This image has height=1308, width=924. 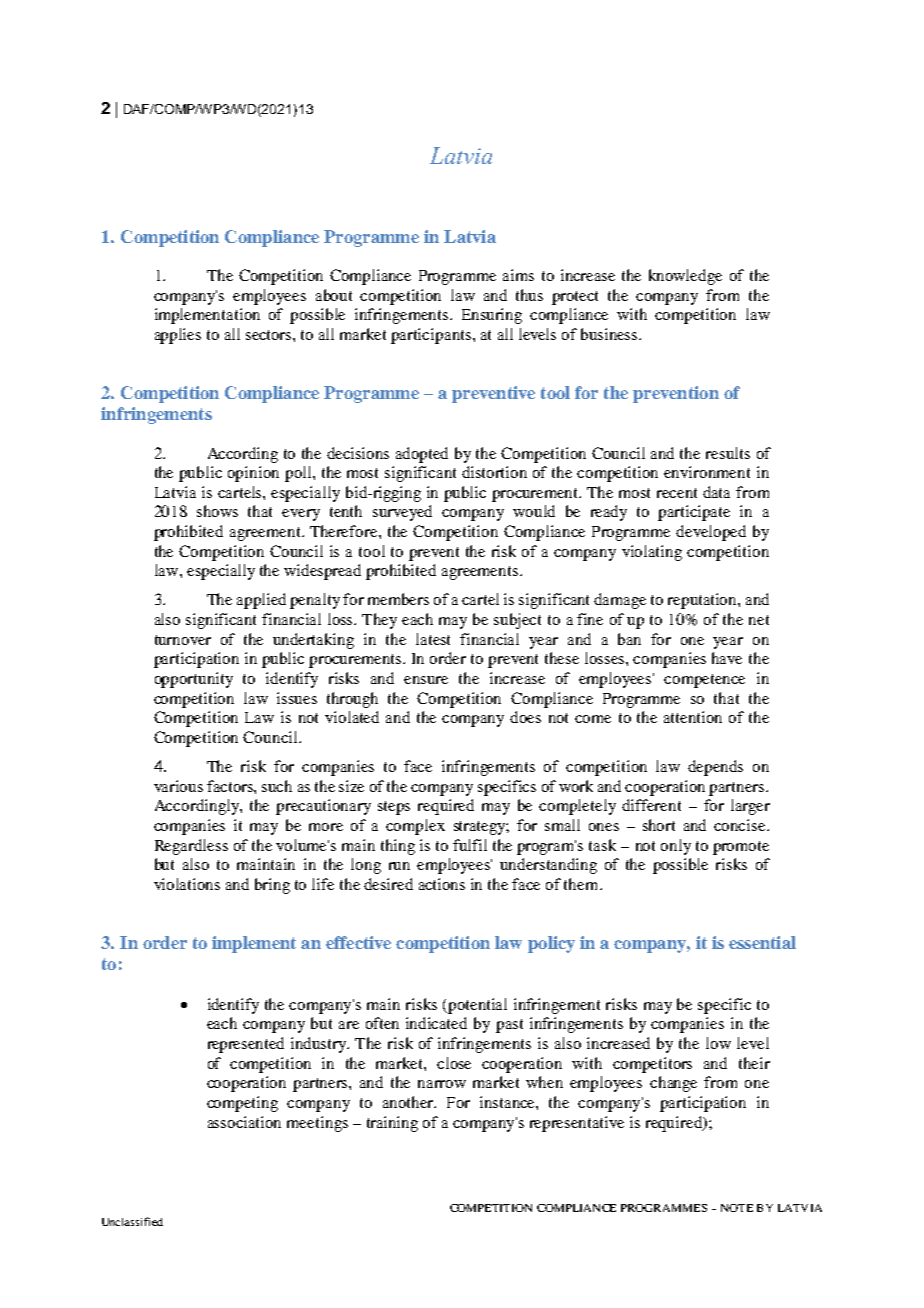 What do you see at coordinates (178, 336) in the image?
I see `applies` at bounding box center [178, 336].
